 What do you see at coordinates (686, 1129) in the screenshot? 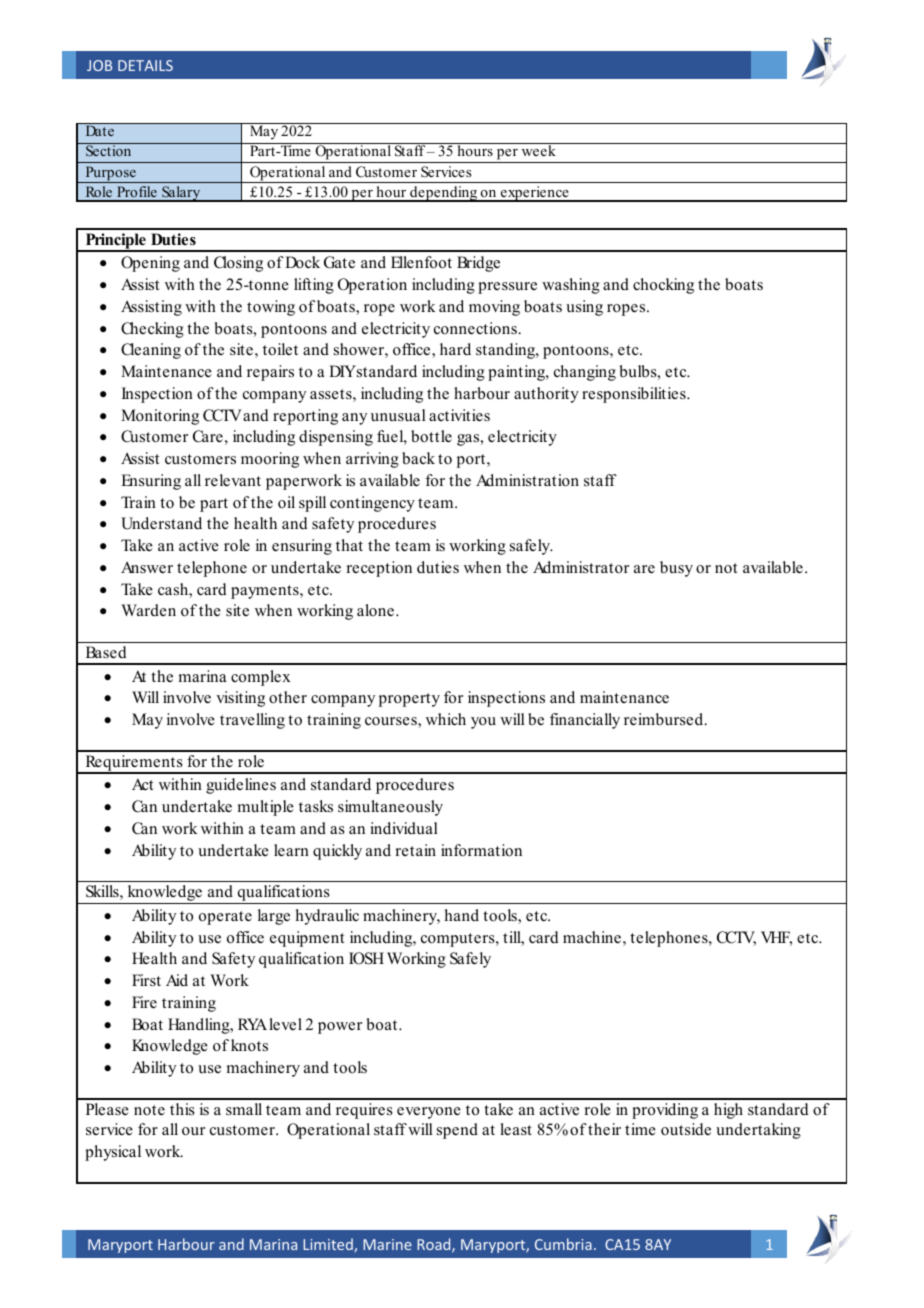
I see `outside` at bounding box center [686, 1129].
